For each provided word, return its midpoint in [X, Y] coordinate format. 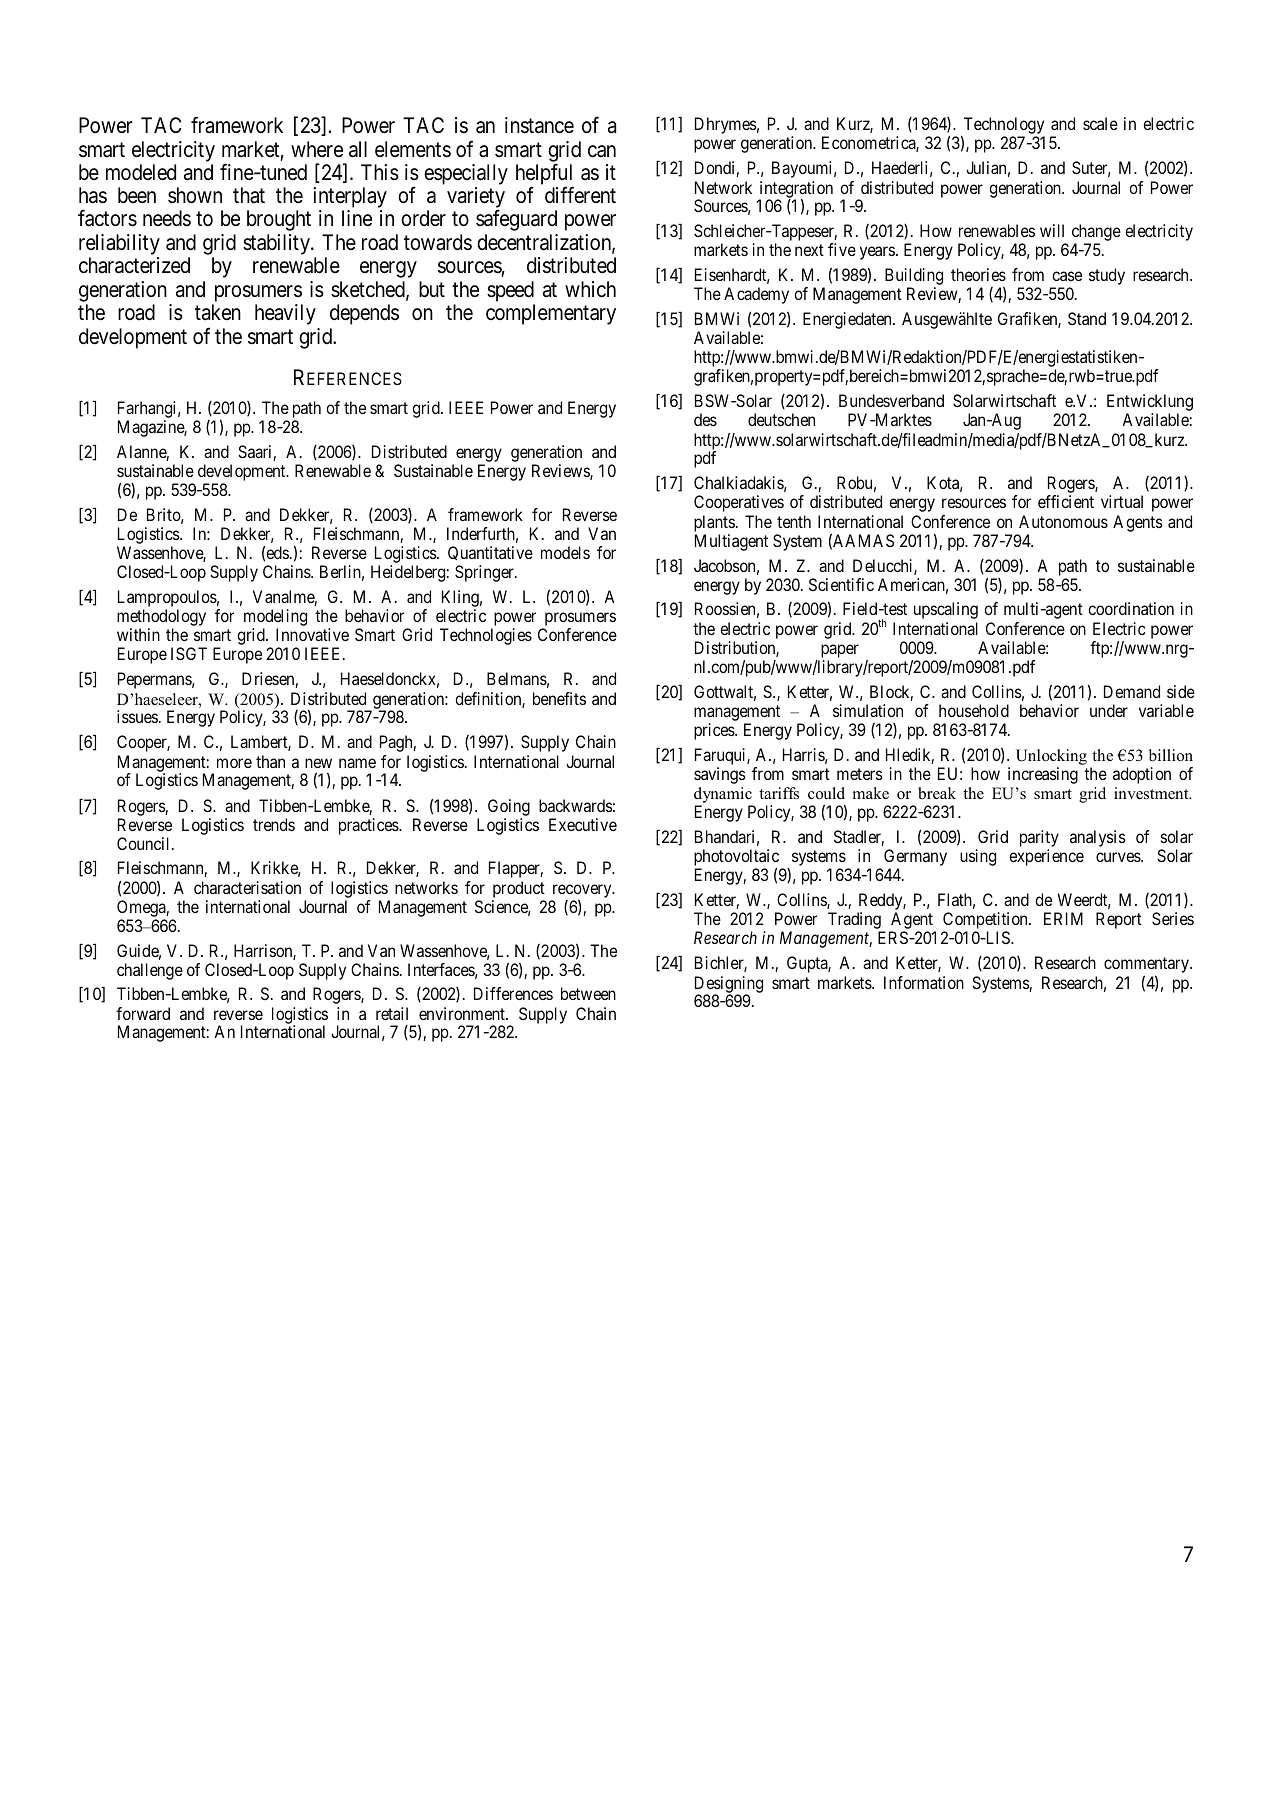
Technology [1003, 127]
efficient [1066, 501]
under [1109, 710]
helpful [544, 175]
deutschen [781, 419]
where [317, 149]
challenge [150, 971]
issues [137, 716]
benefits [559, 698]
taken [218, 312]
